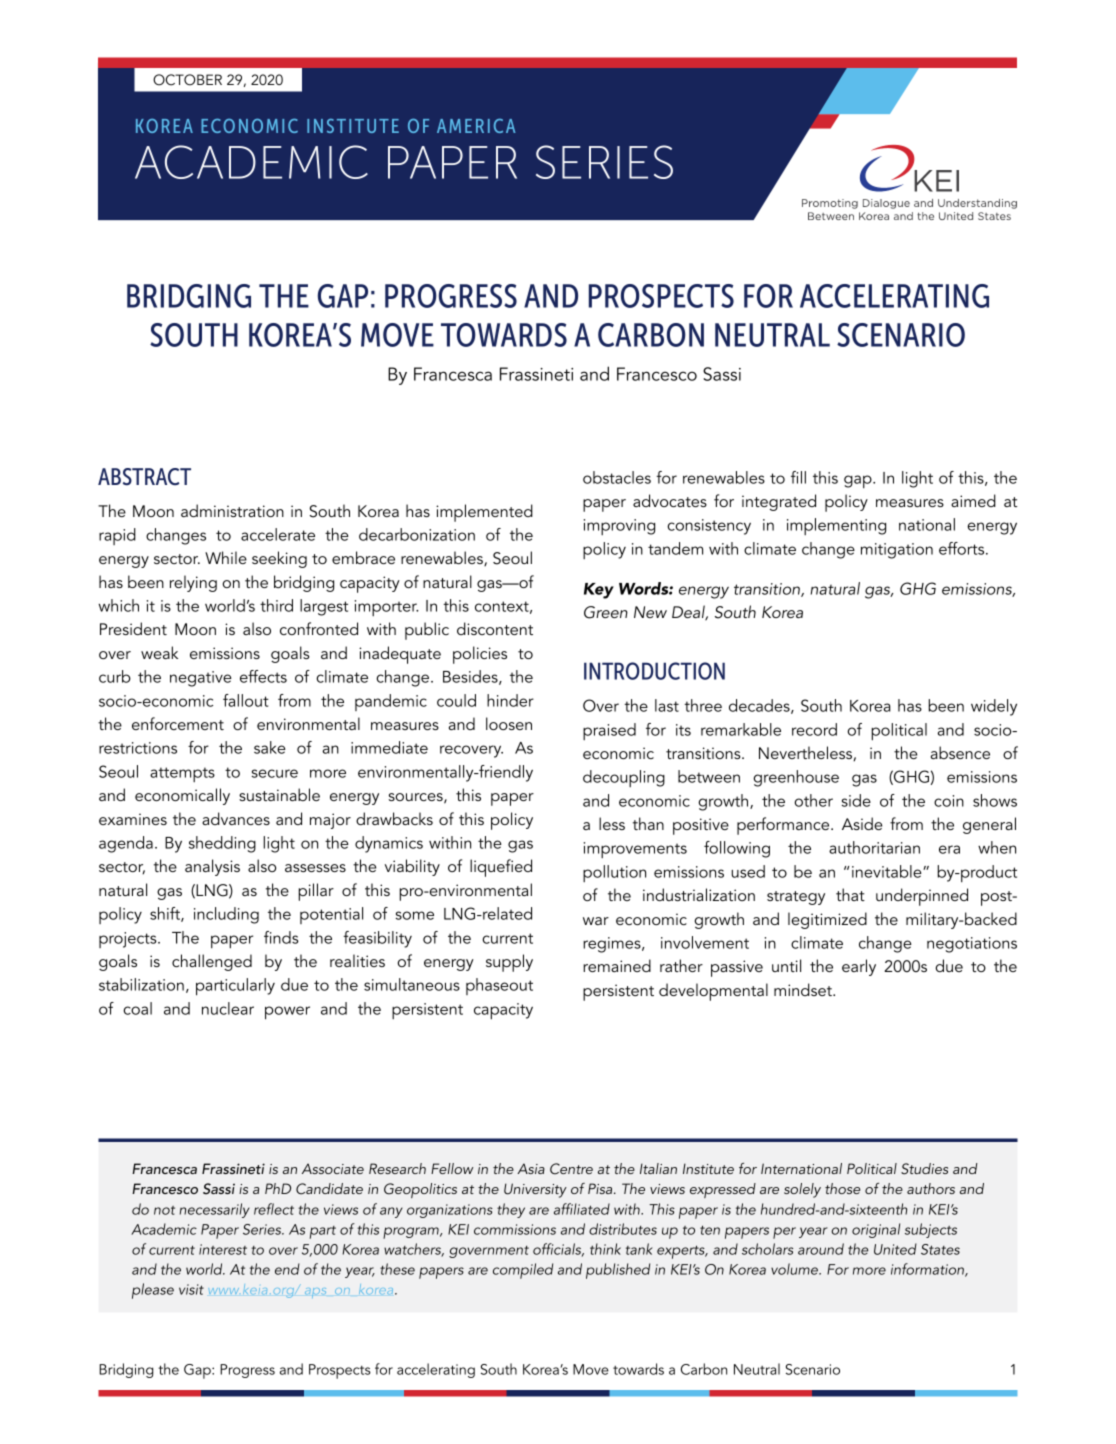  I want to click on fill, so click(798, 477).
